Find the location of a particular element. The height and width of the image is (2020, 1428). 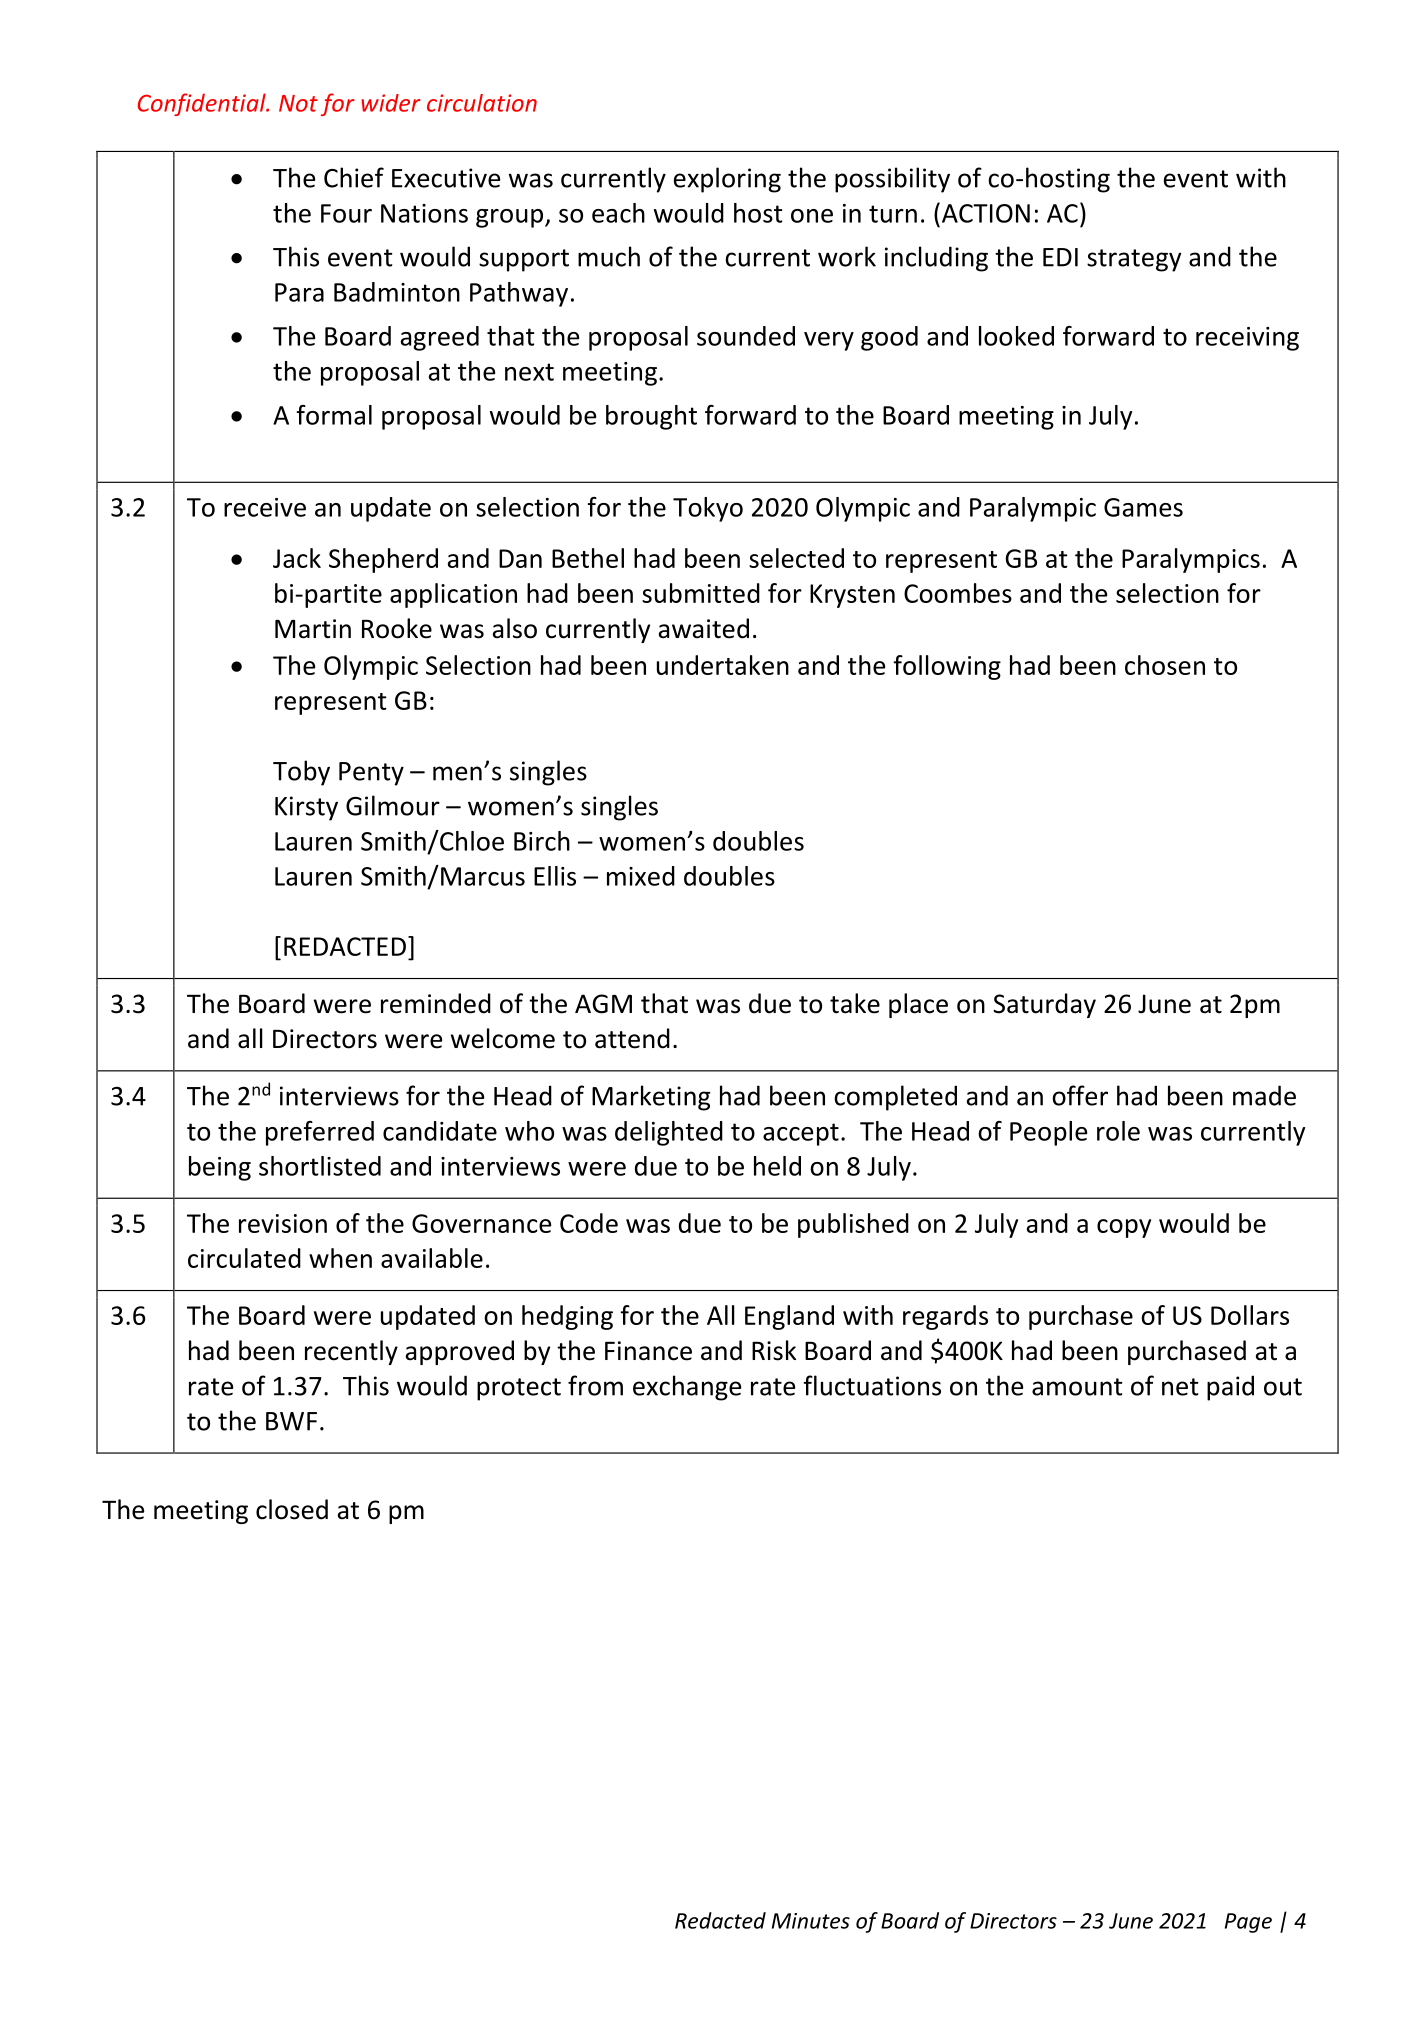

copy is located at coordinates (1124, 1228).
